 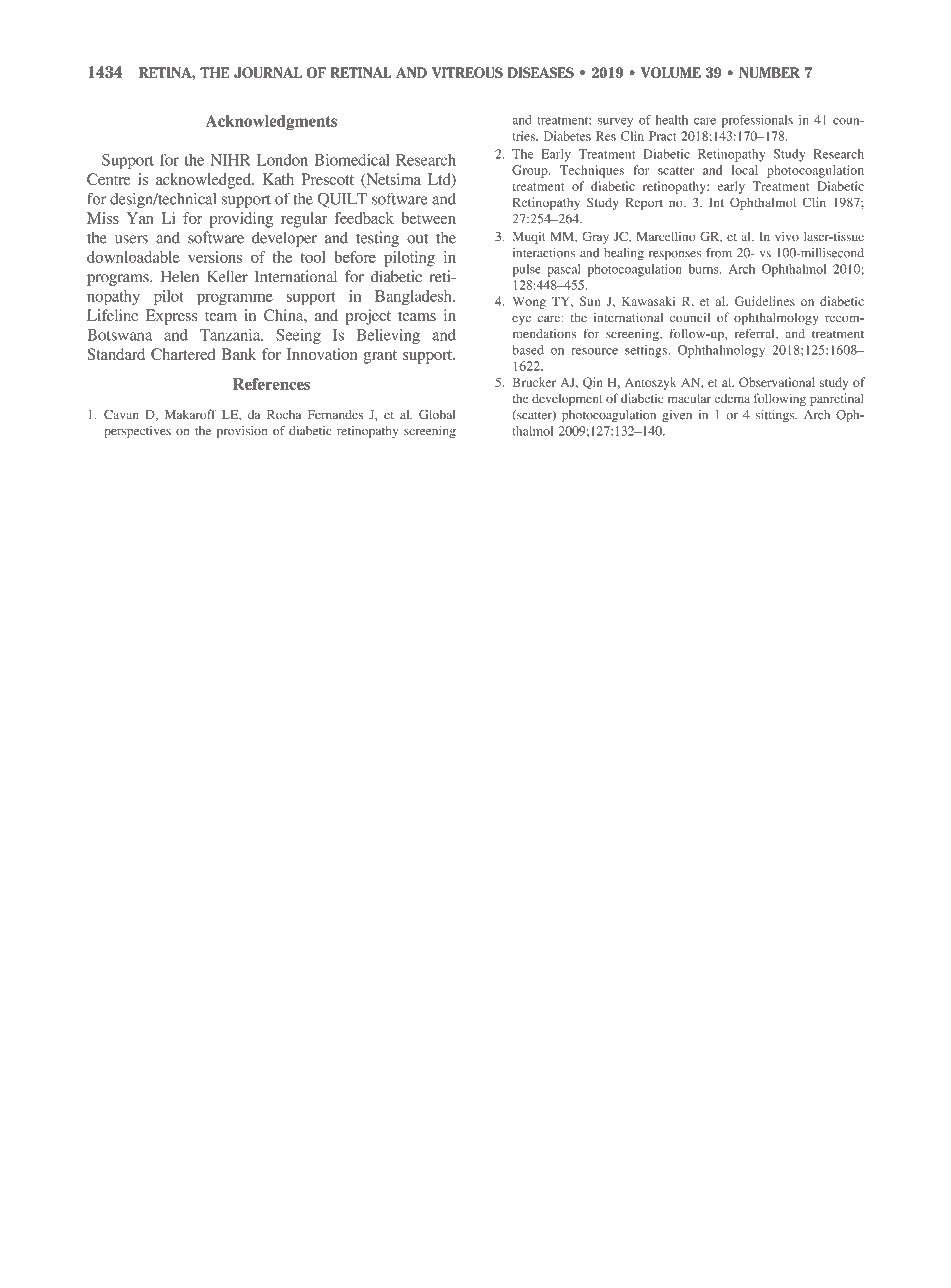 What do you see at coordinates (171, 317) in the screenshot?
I see `Express` at bounding box center [171, 317].
